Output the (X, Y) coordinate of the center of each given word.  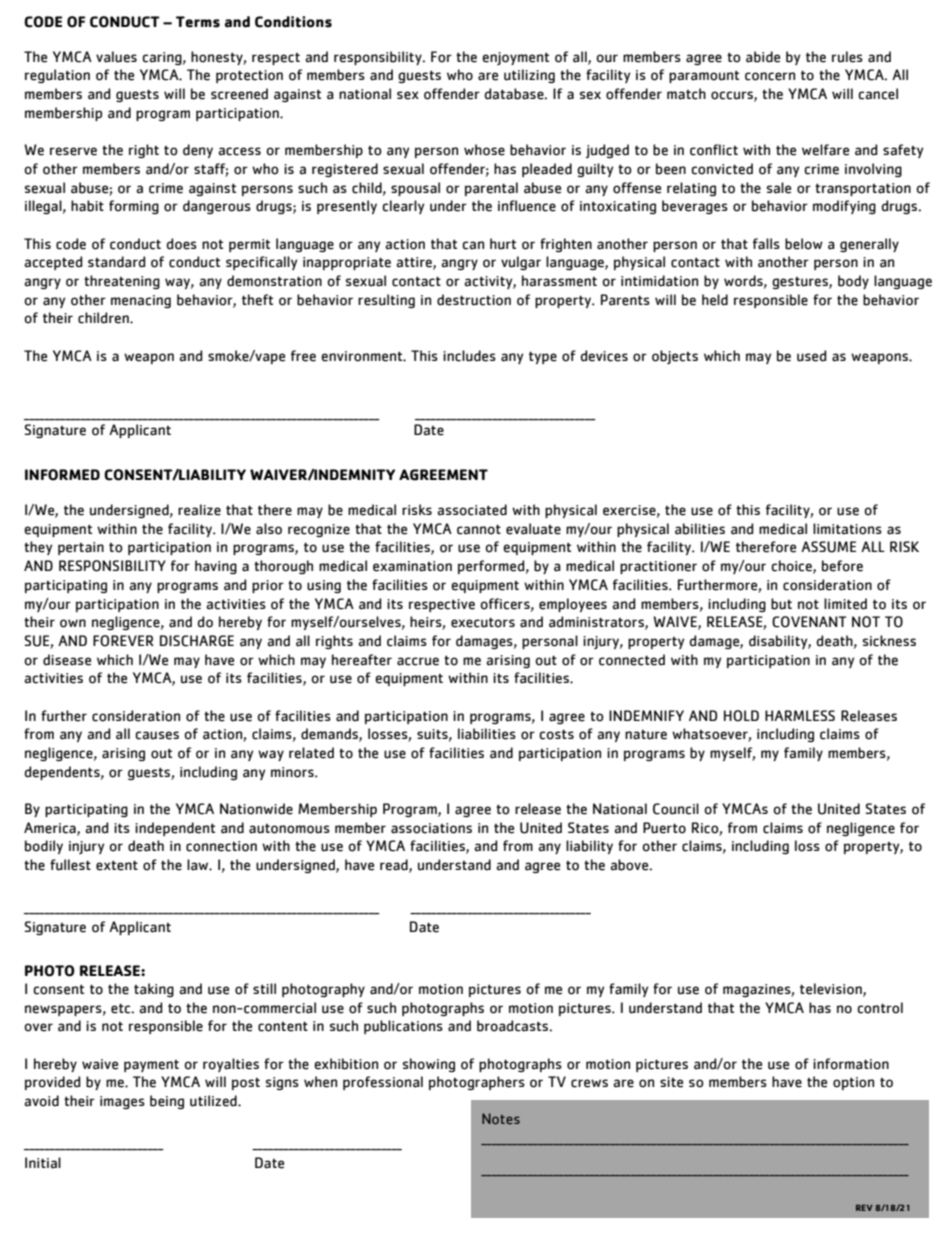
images (122, 1102)
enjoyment (515, 58)
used (812, 356)
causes (157, 735)
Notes (501, 1118)
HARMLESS (800, 715)
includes (469, 356)
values (116, 57)
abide (763, 57)
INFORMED (62, 475)
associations (431, 828)
